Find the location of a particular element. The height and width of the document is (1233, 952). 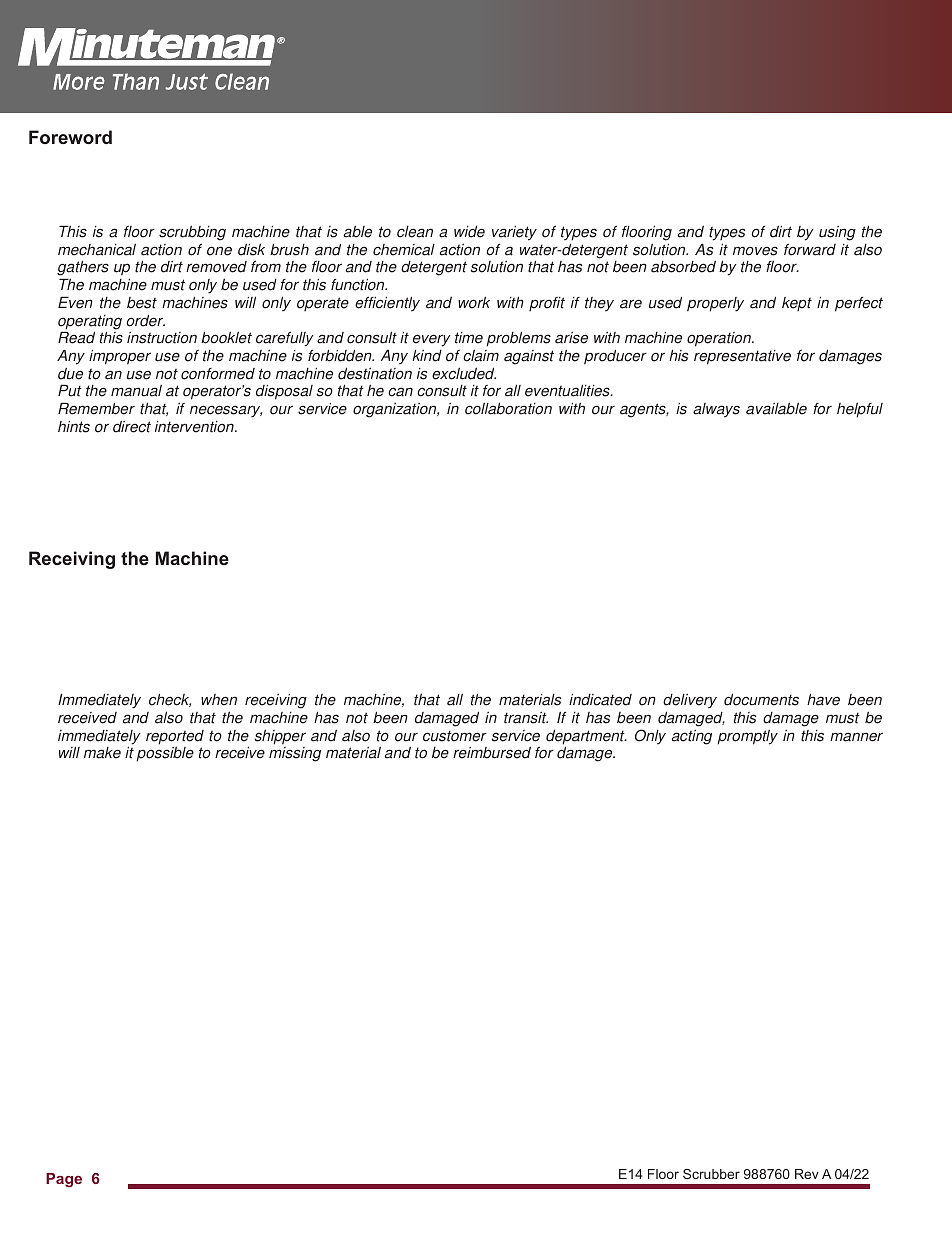

promptly is located at coordinates (747, 737).
